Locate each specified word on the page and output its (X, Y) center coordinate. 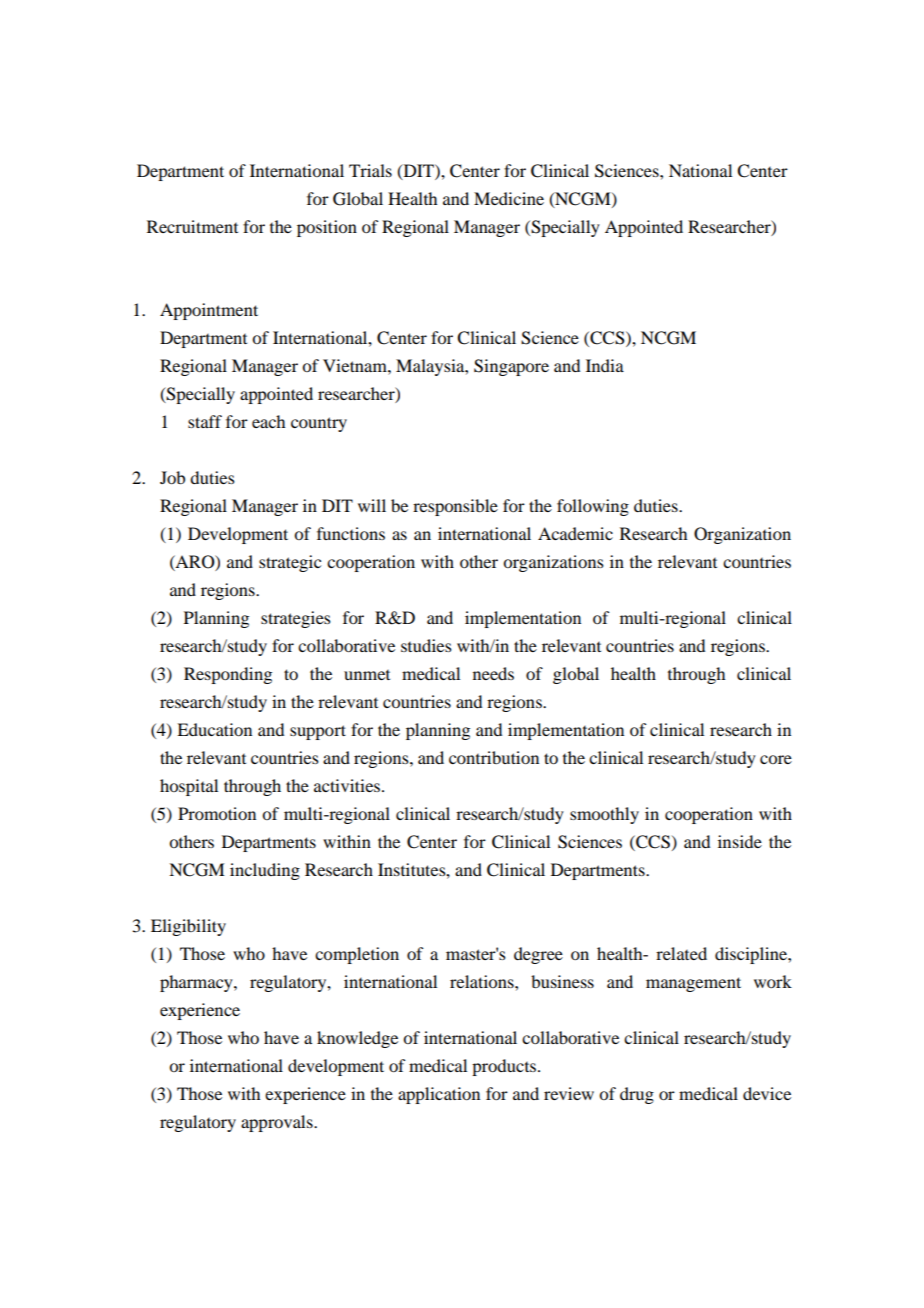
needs (493, 673)
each (268, 421)
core (776, 759)
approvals (278, 1123)
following (593, 507)
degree (538, 955)
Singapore (511, 367)
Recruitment (192, 226)
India (605, 365)
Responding (228, 675)
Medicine (509, 198)
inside (740, 841)
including (265, 871)
